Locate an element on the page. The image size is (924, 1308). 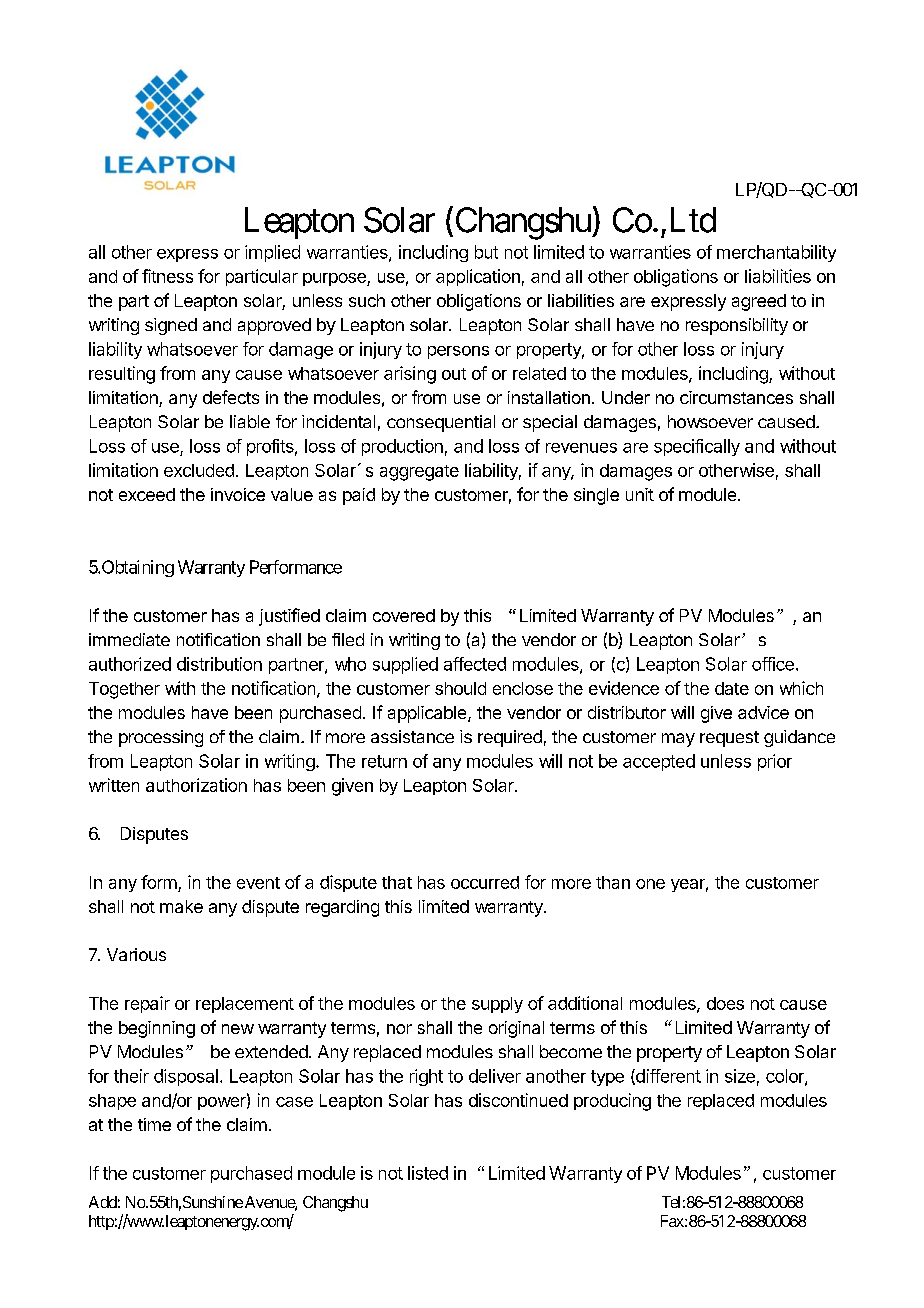
size is located at coordinates (740, 1076).
